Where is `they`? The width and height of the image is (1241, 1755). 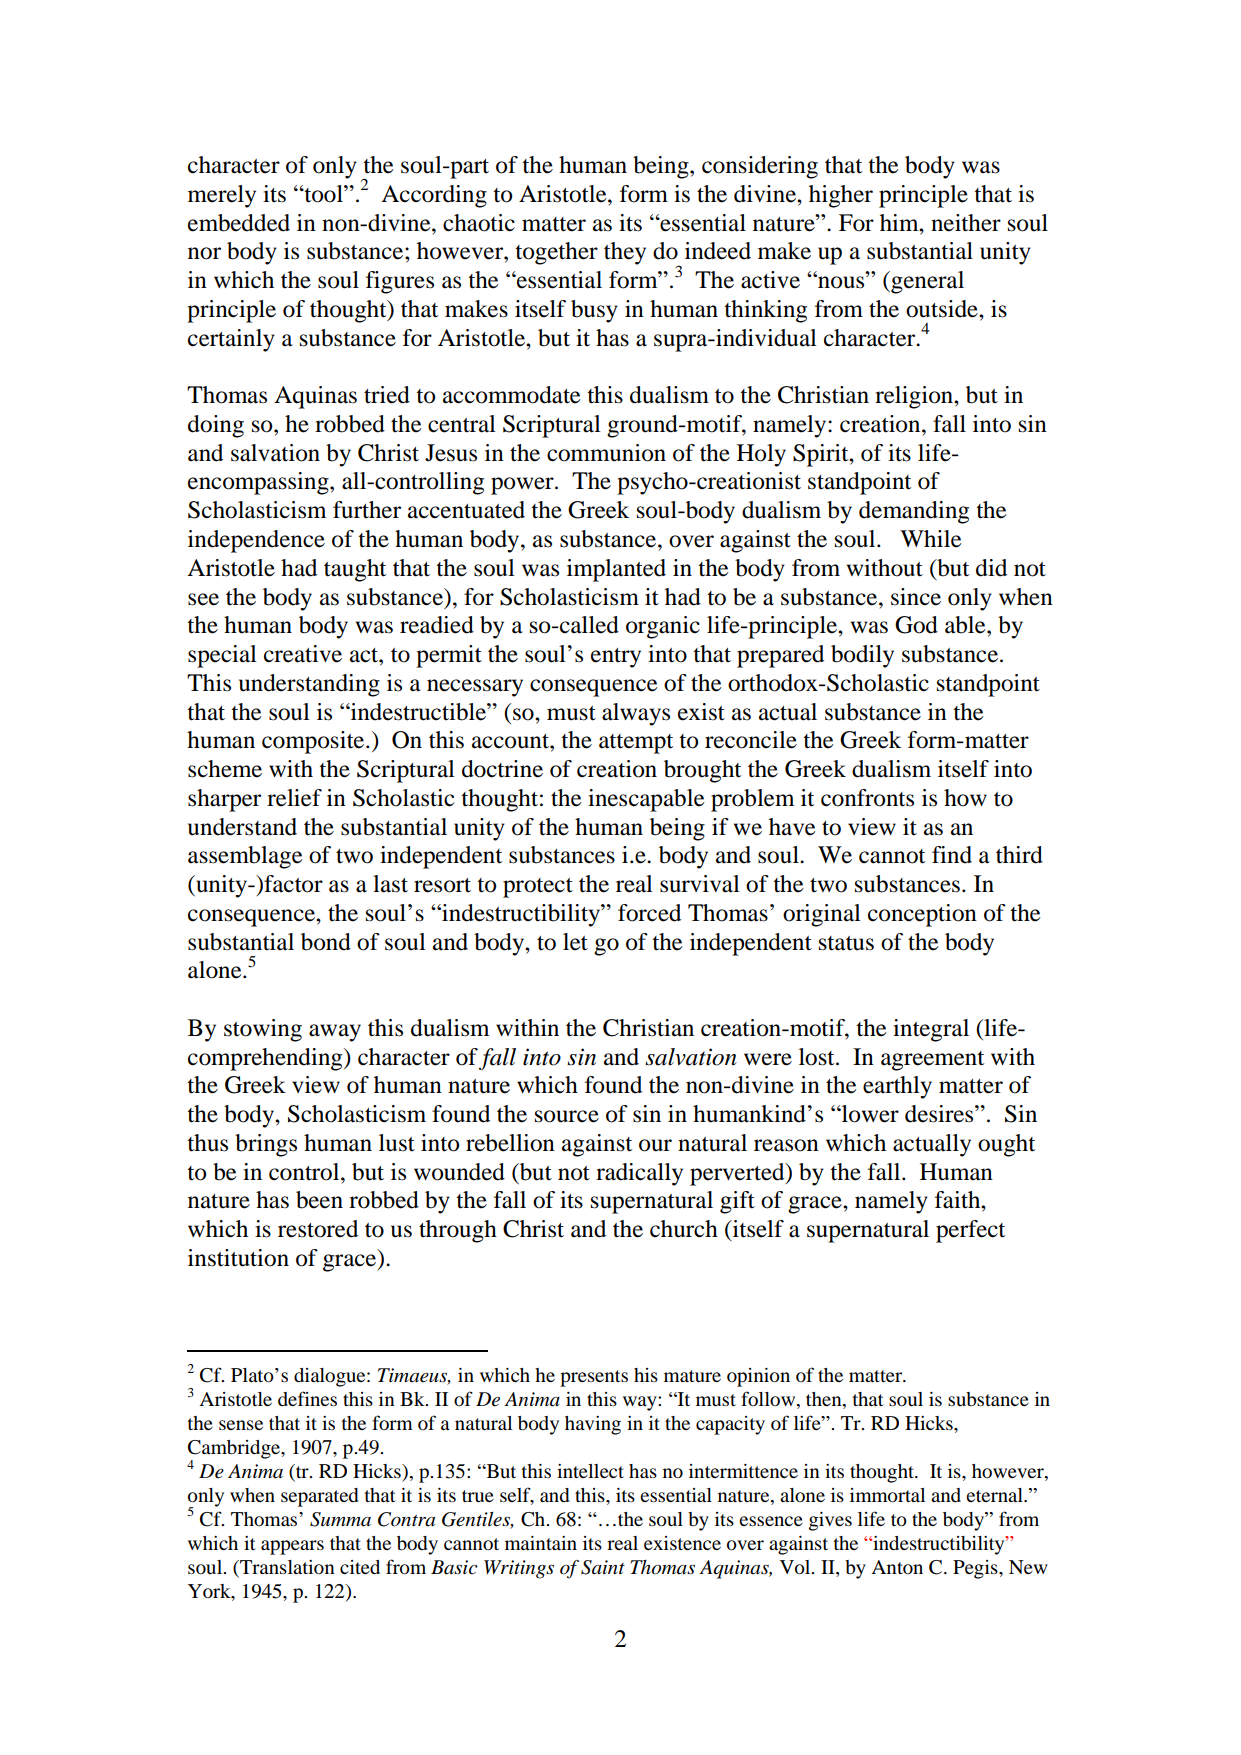
they is located at coordinates (625, 253).
